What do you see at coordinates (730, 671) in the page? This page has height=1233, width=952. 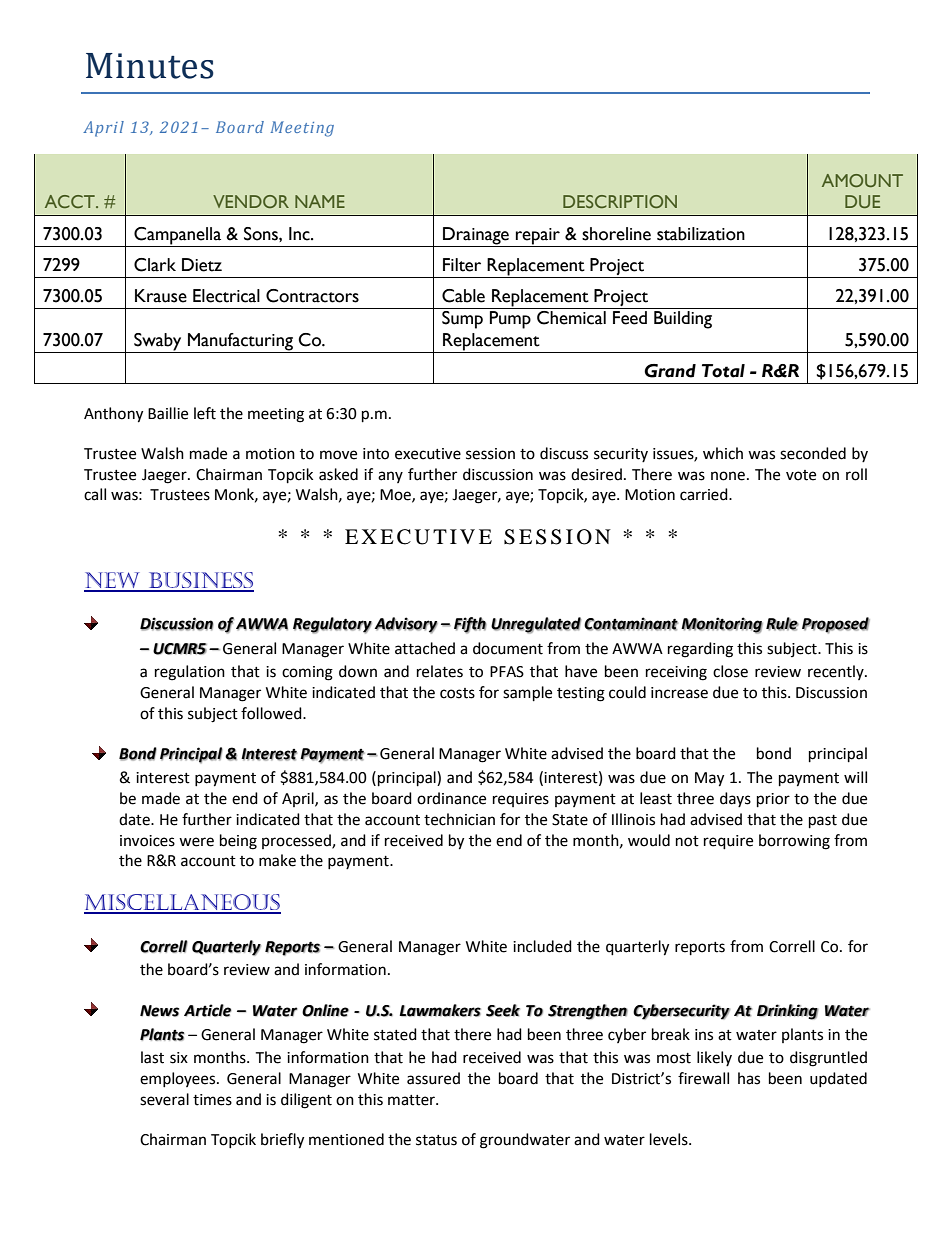 I see `close` at bounding box center [730, 671].
